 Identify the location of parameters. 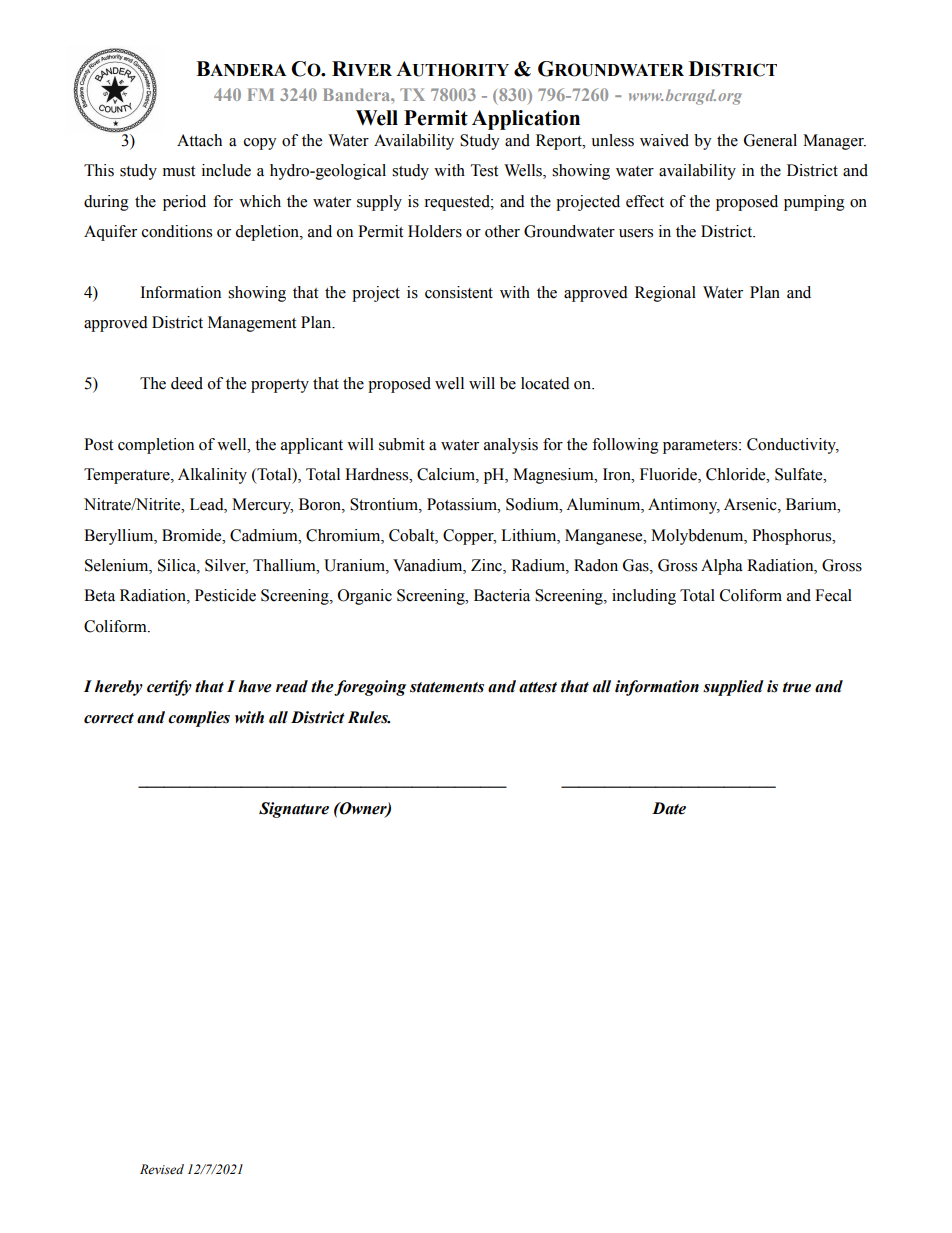
(701, 447).
